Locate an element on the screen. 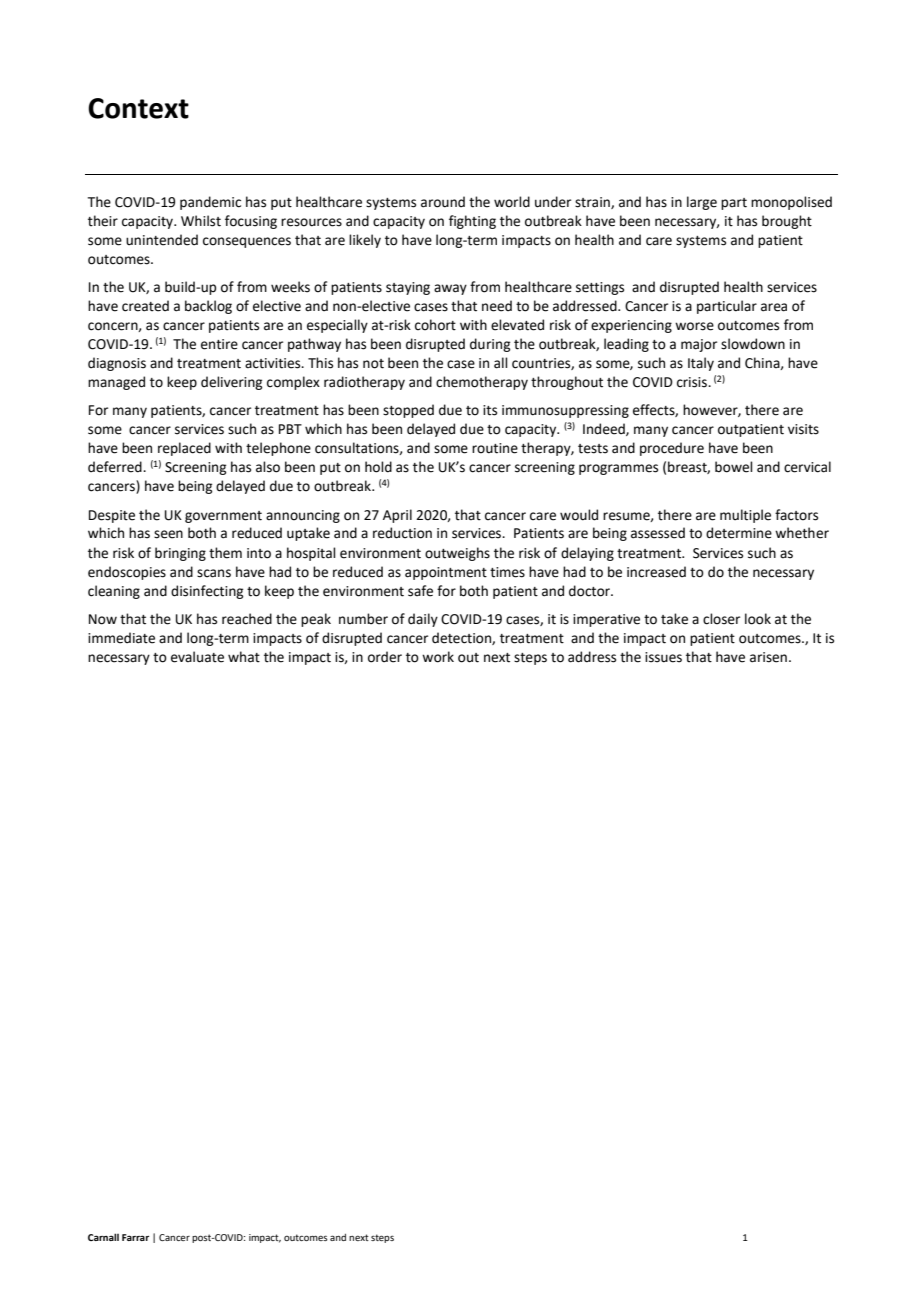 This screenshot has width=924, height=1308. arisen is located at coordinates (768, 657).
